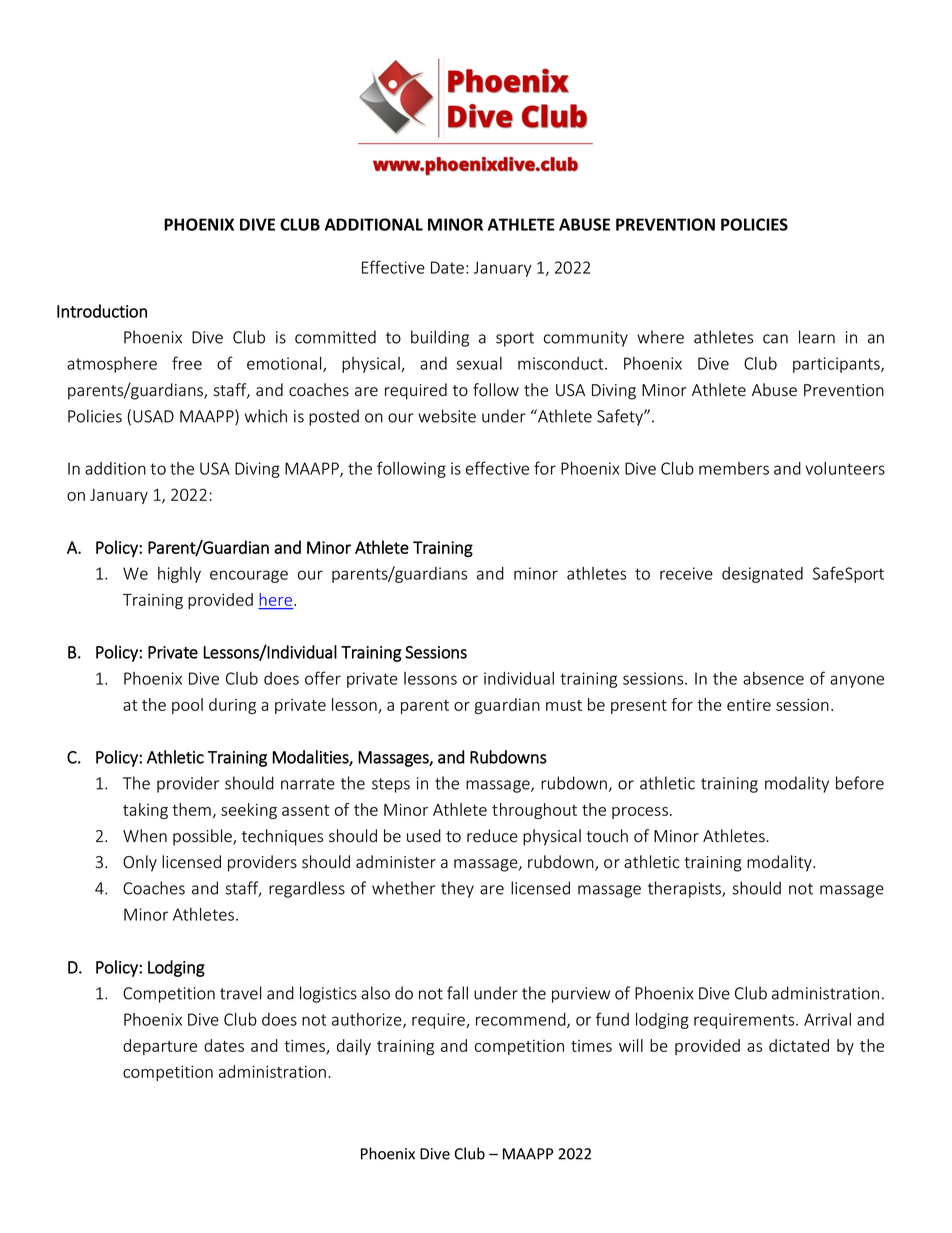 Image resolution: width=952 pixels, height=1233 pixels. What do you see at coordinates (775, 339) in the screenshot?
I see `can` at bounding box center [775, 339].
